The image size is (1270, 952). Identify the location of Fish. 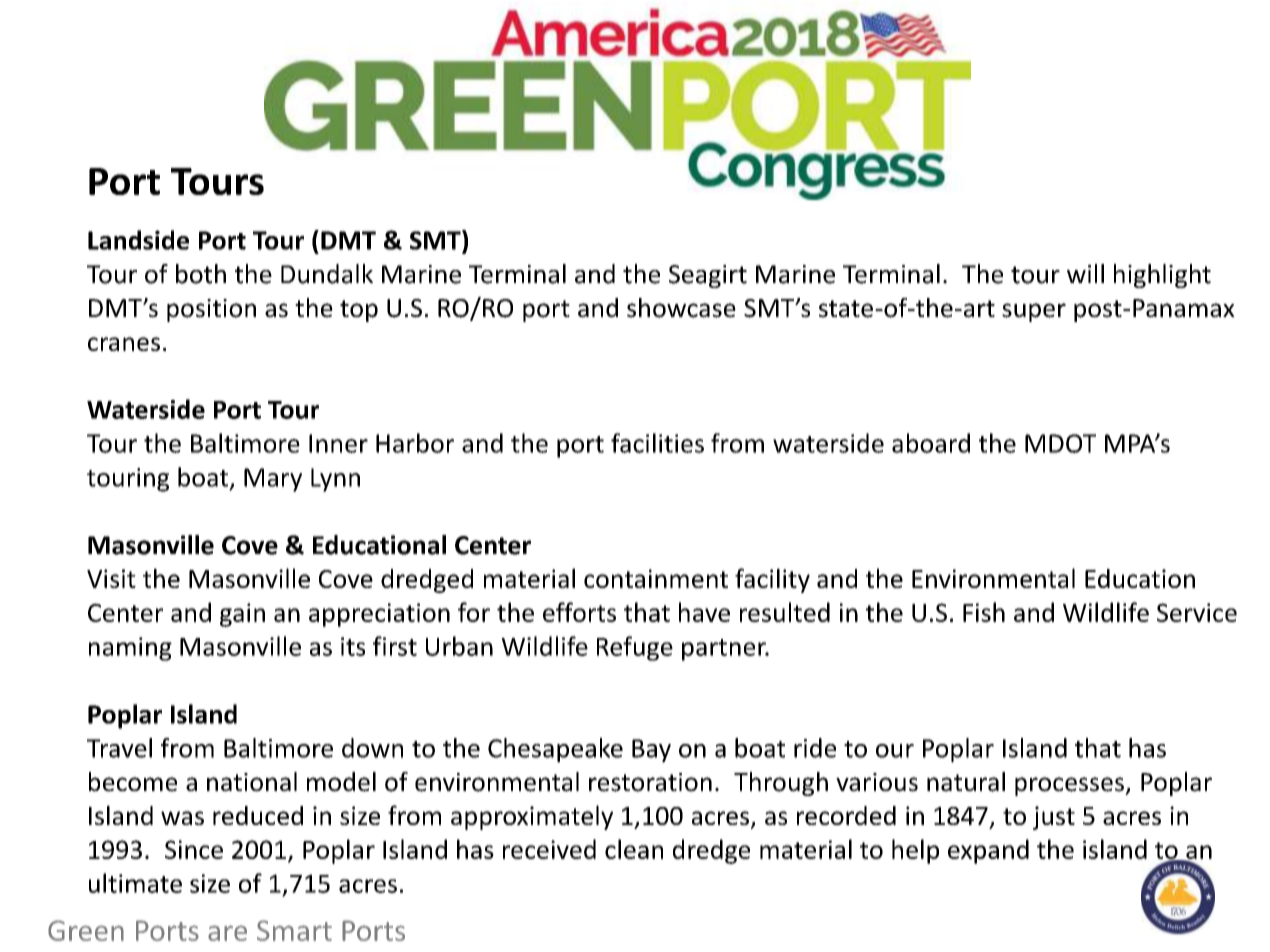
(984, 612).
